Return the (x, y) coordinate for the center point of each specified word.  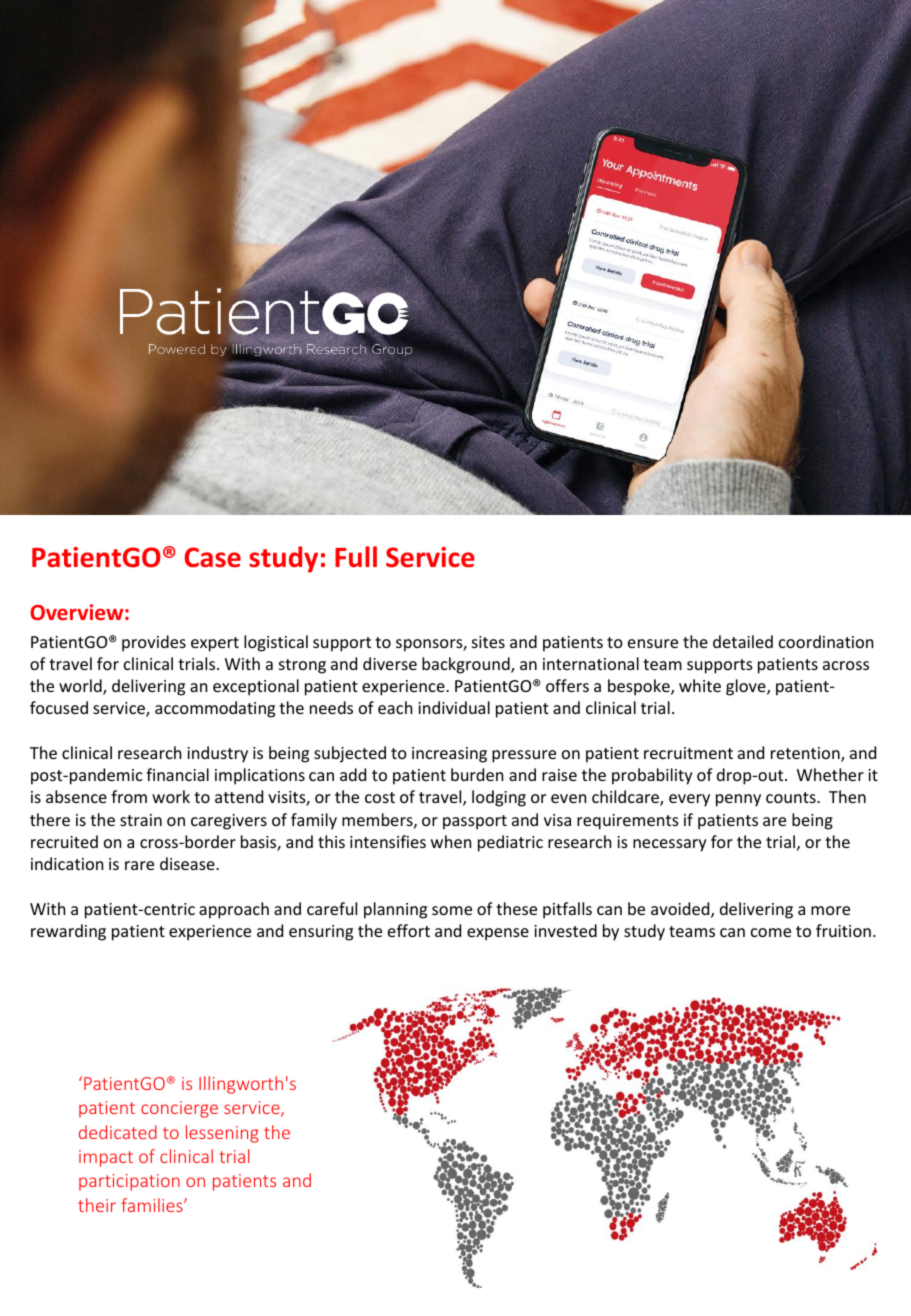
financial (177, 774)
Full (356, 557)
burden (477, 774)
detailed (743, 641)
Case (212, 557)
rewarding (68, 932)
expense (498, 934)
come (771, 932)
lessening (222, 1134)
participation (129, 1182)
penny (738, 800)
